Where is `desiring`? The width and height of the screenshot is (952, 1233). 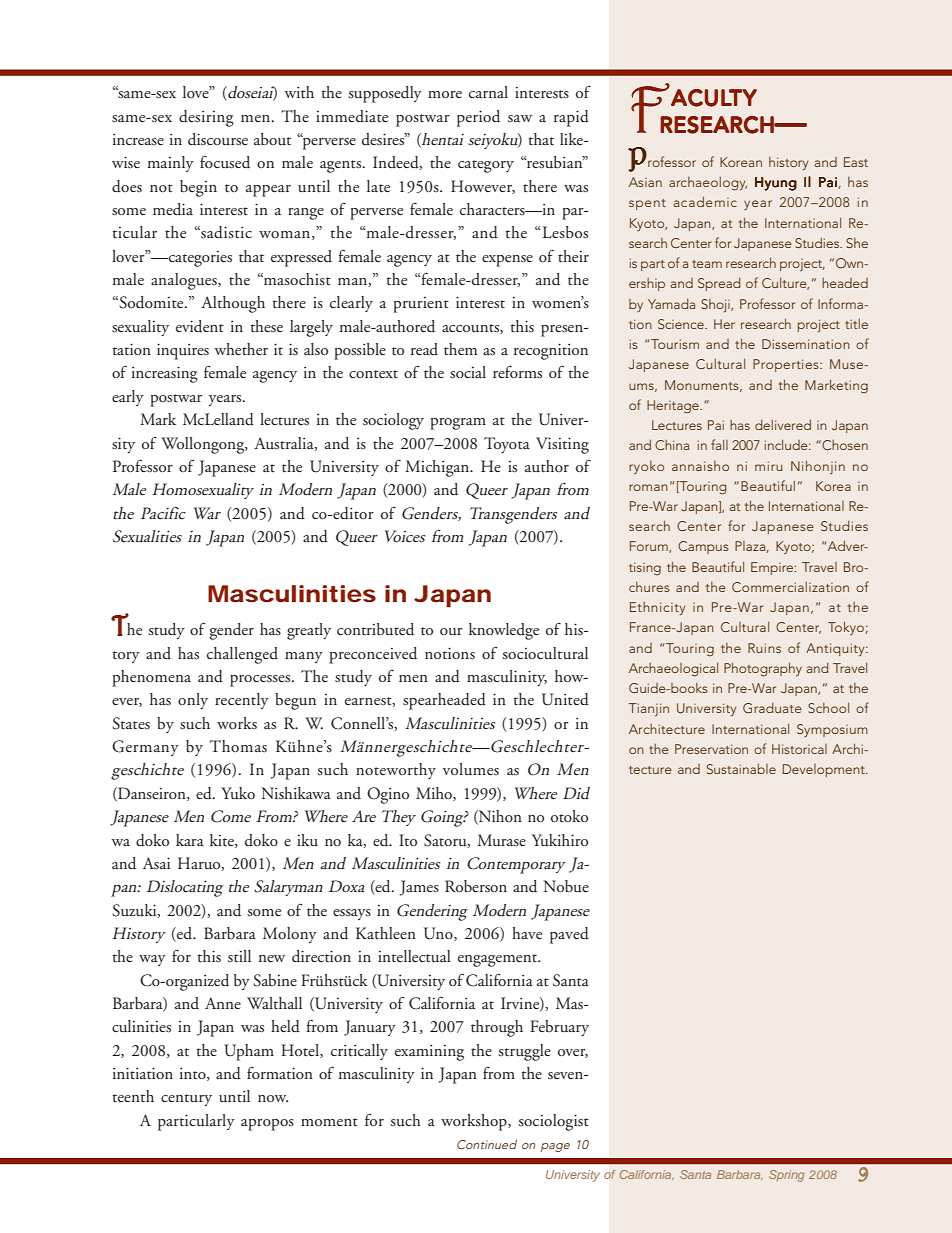 desiring is located at coordinates (206, 118).
